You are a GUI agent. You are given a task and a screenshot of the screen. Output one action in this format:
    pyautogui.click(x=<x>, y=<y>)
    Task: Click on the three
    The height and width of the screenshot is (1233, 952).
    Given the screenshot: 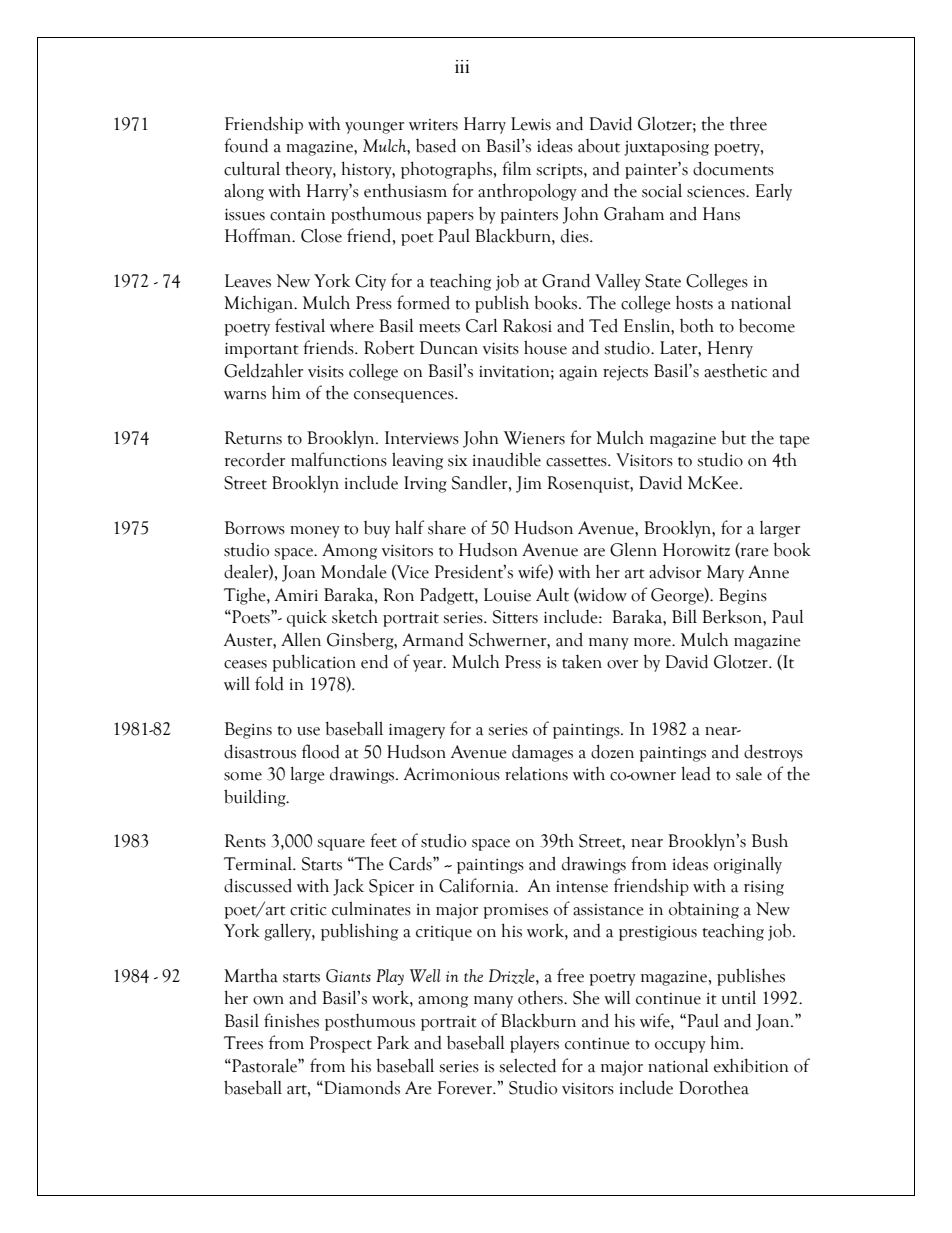 What is the action you would take?
    pyautogui.click(x=748, y=123)
